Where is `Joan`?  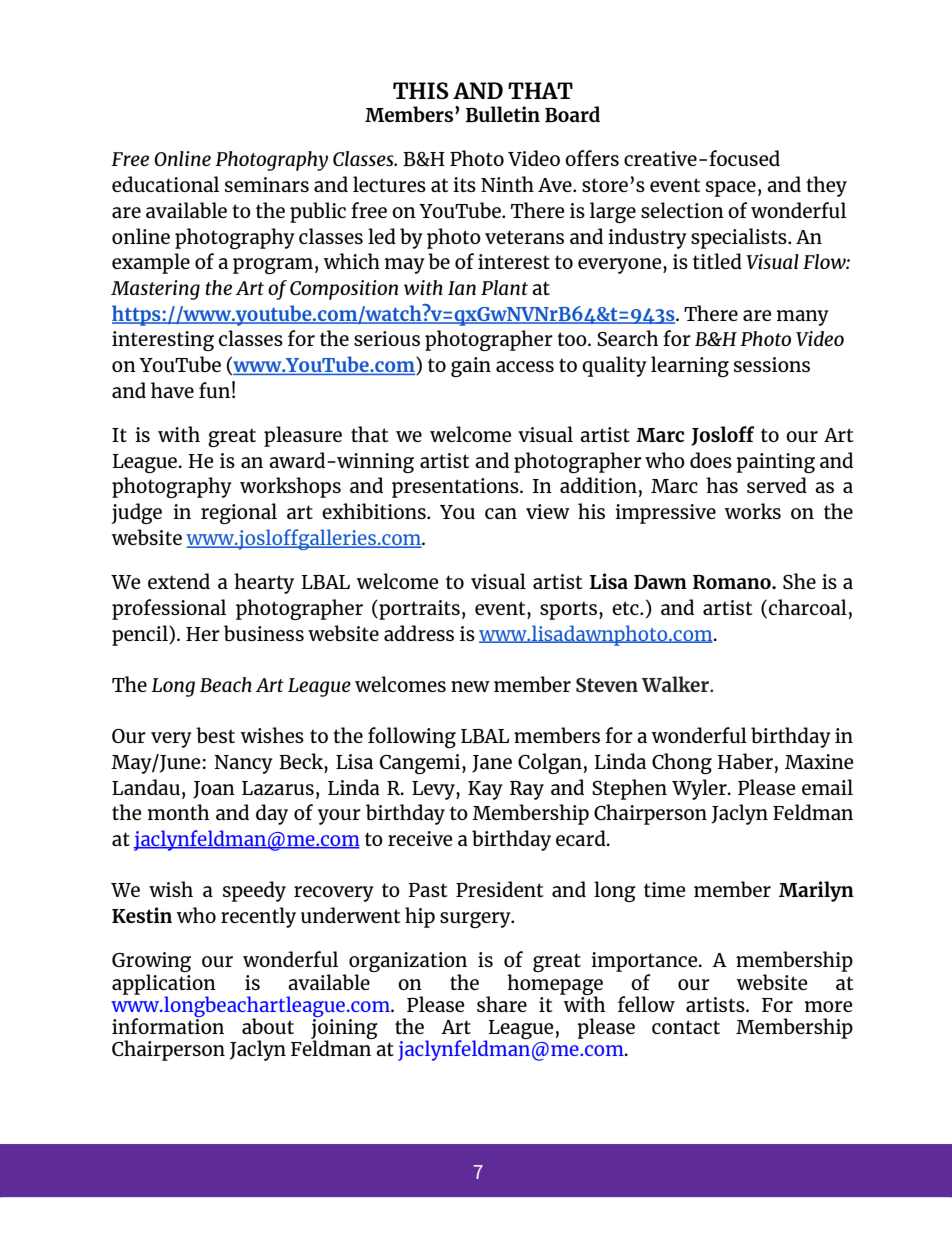
Joan is located at coordinates (214, 790).
